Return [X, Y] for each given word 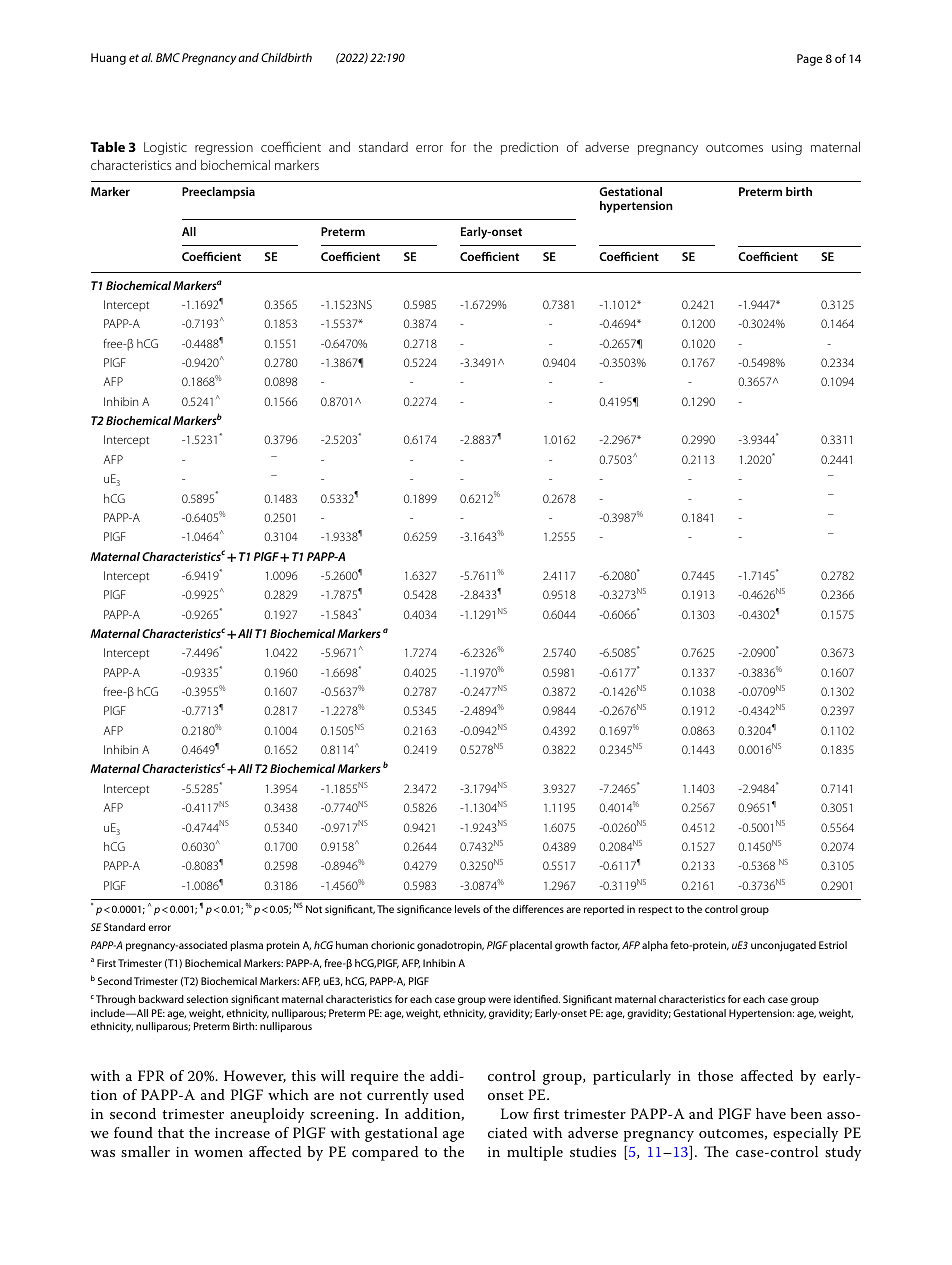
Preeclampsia [218, 193]
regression [224, 148]
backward [161, 999]
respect [655, 910]
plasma [246, 946]
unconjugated [783, 946]
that [171, 1132]
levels [467, 909]
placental [531, 946]
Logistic [165, 148]
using [787, 148]
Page [809, 60]
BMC [168, 57]
